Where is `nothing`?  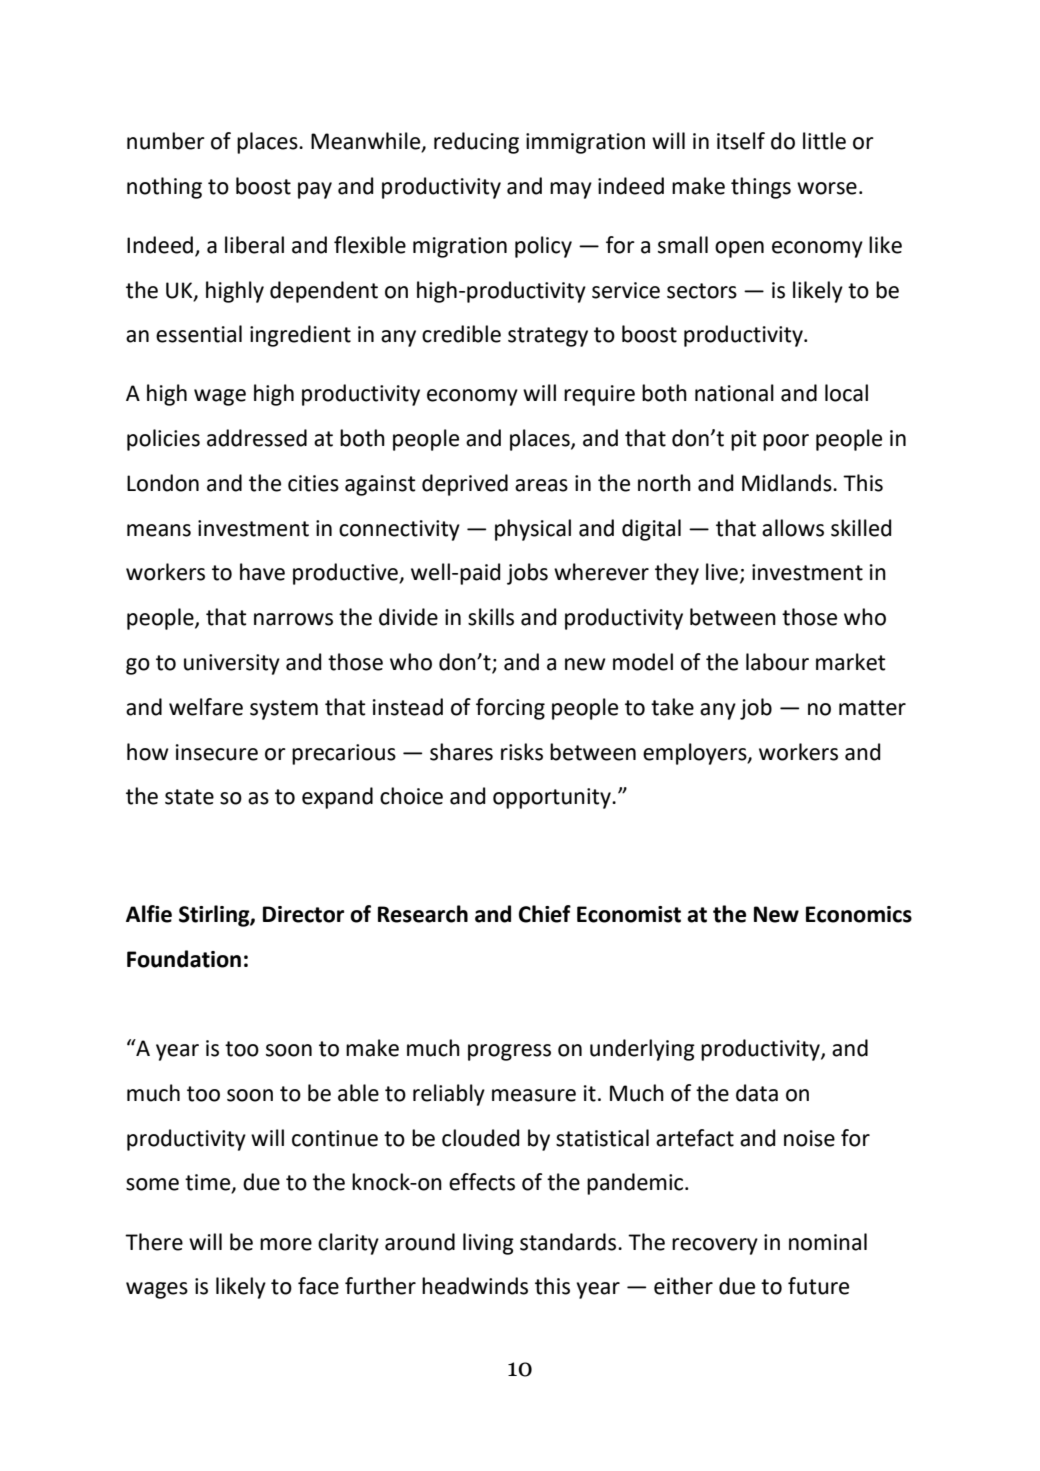 nothing is located at coordinates (164, 188).
